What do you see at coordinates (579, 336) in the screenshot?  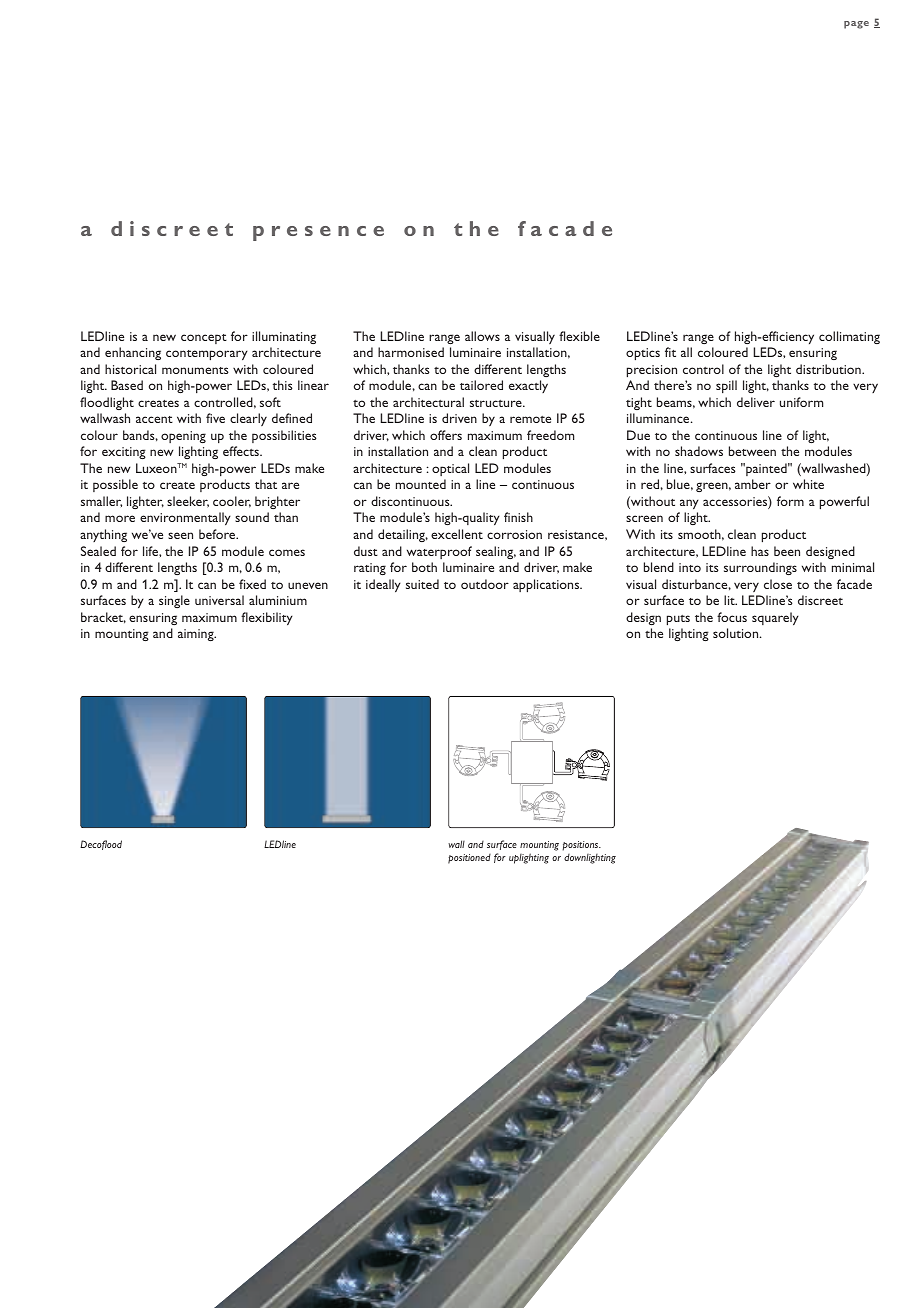 I see `flexible` at bounding box center [579, 336].
